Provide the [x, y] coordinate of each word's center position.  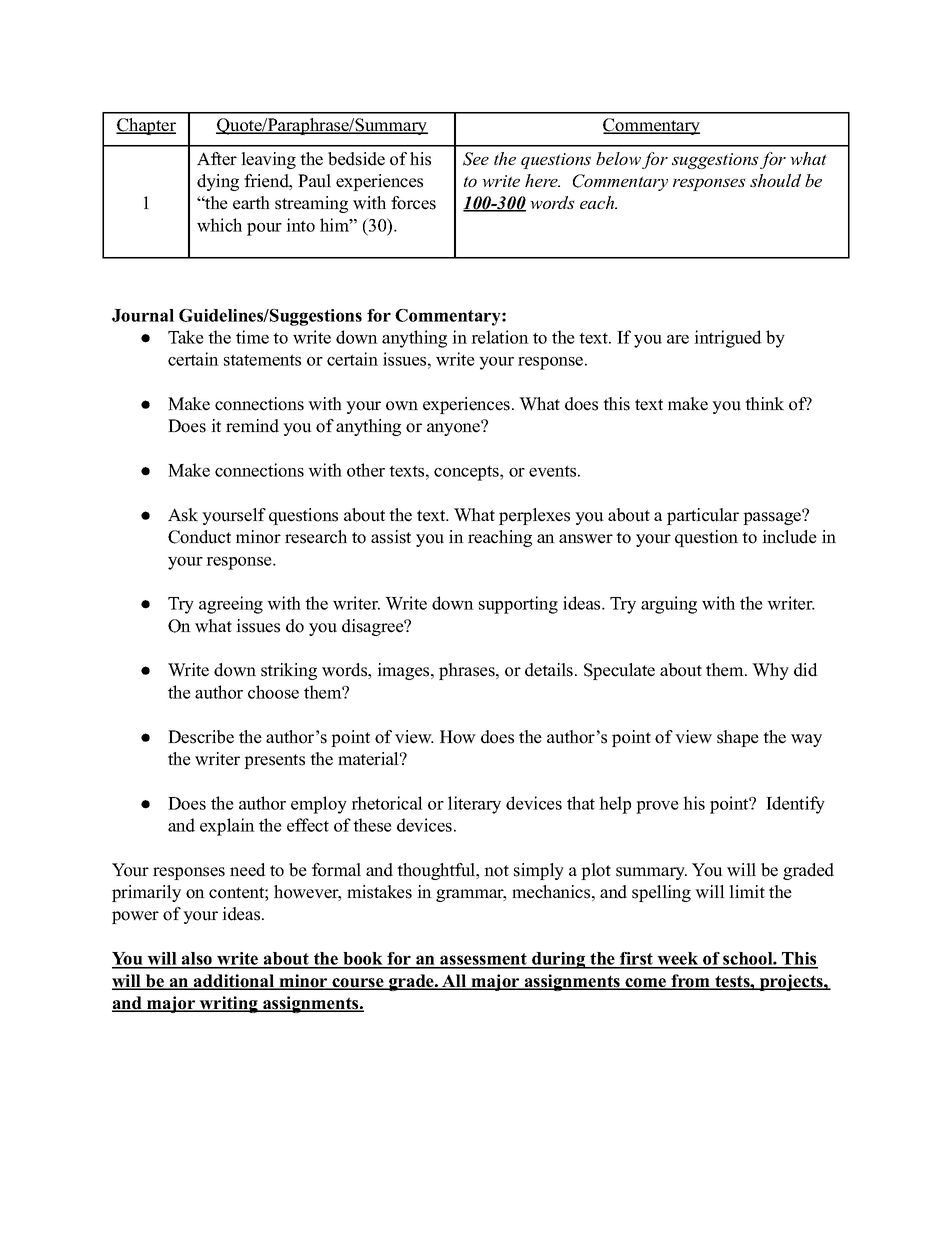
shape [738, 738]
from [690, 982]
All [454, 982]
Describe [201, 737]
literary [474, 805]
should [775, 180]
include [789, 537]
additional [234, 982]
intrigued [728, 339]
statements [262, 360]
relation [500, 337]
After [217, 159]
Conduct [199, 537]
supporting [518, 605]
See [476, 159]
